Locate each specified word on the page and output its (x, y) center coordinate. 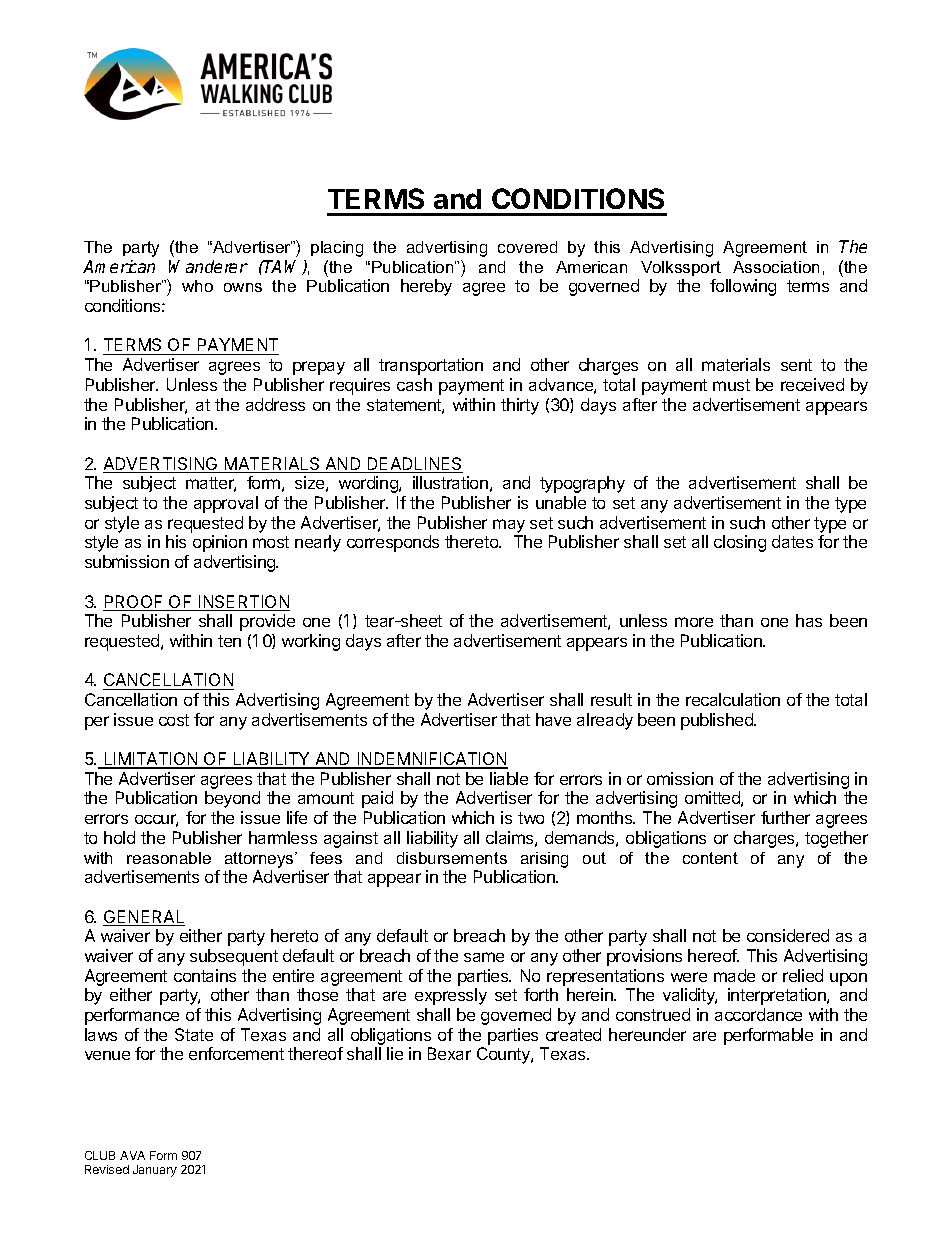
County (504, 1055)
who (197, 286)
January (155, 1171)
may (509, 526)
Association (776, 267)
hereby (426, 287)
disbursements (452, 858)
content (710, 858)
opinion (220, 543)
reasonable (169, 858)
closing (740, 543)
